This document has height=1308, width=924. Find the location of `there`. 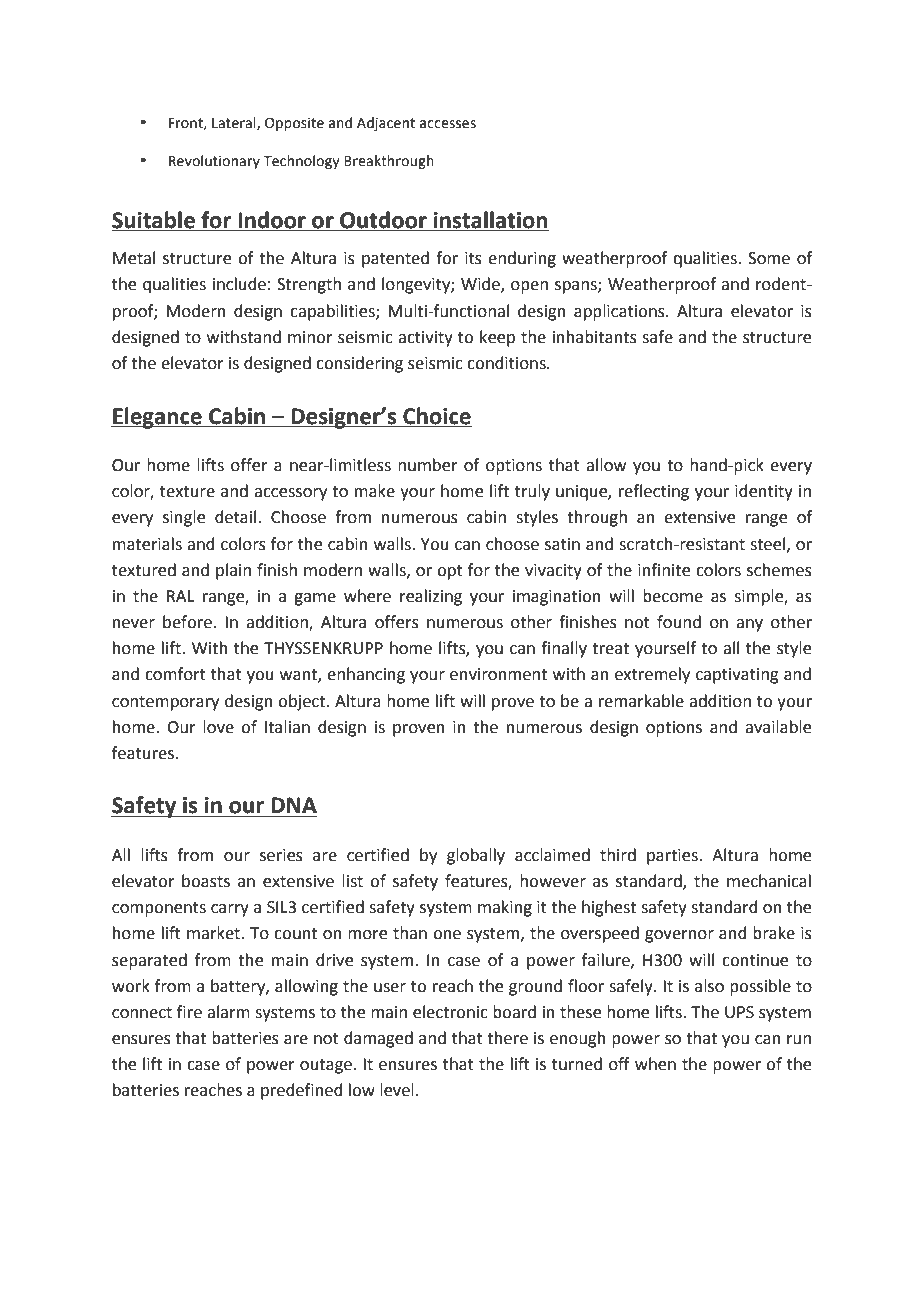

there is located at coordinates (507, 1038).
